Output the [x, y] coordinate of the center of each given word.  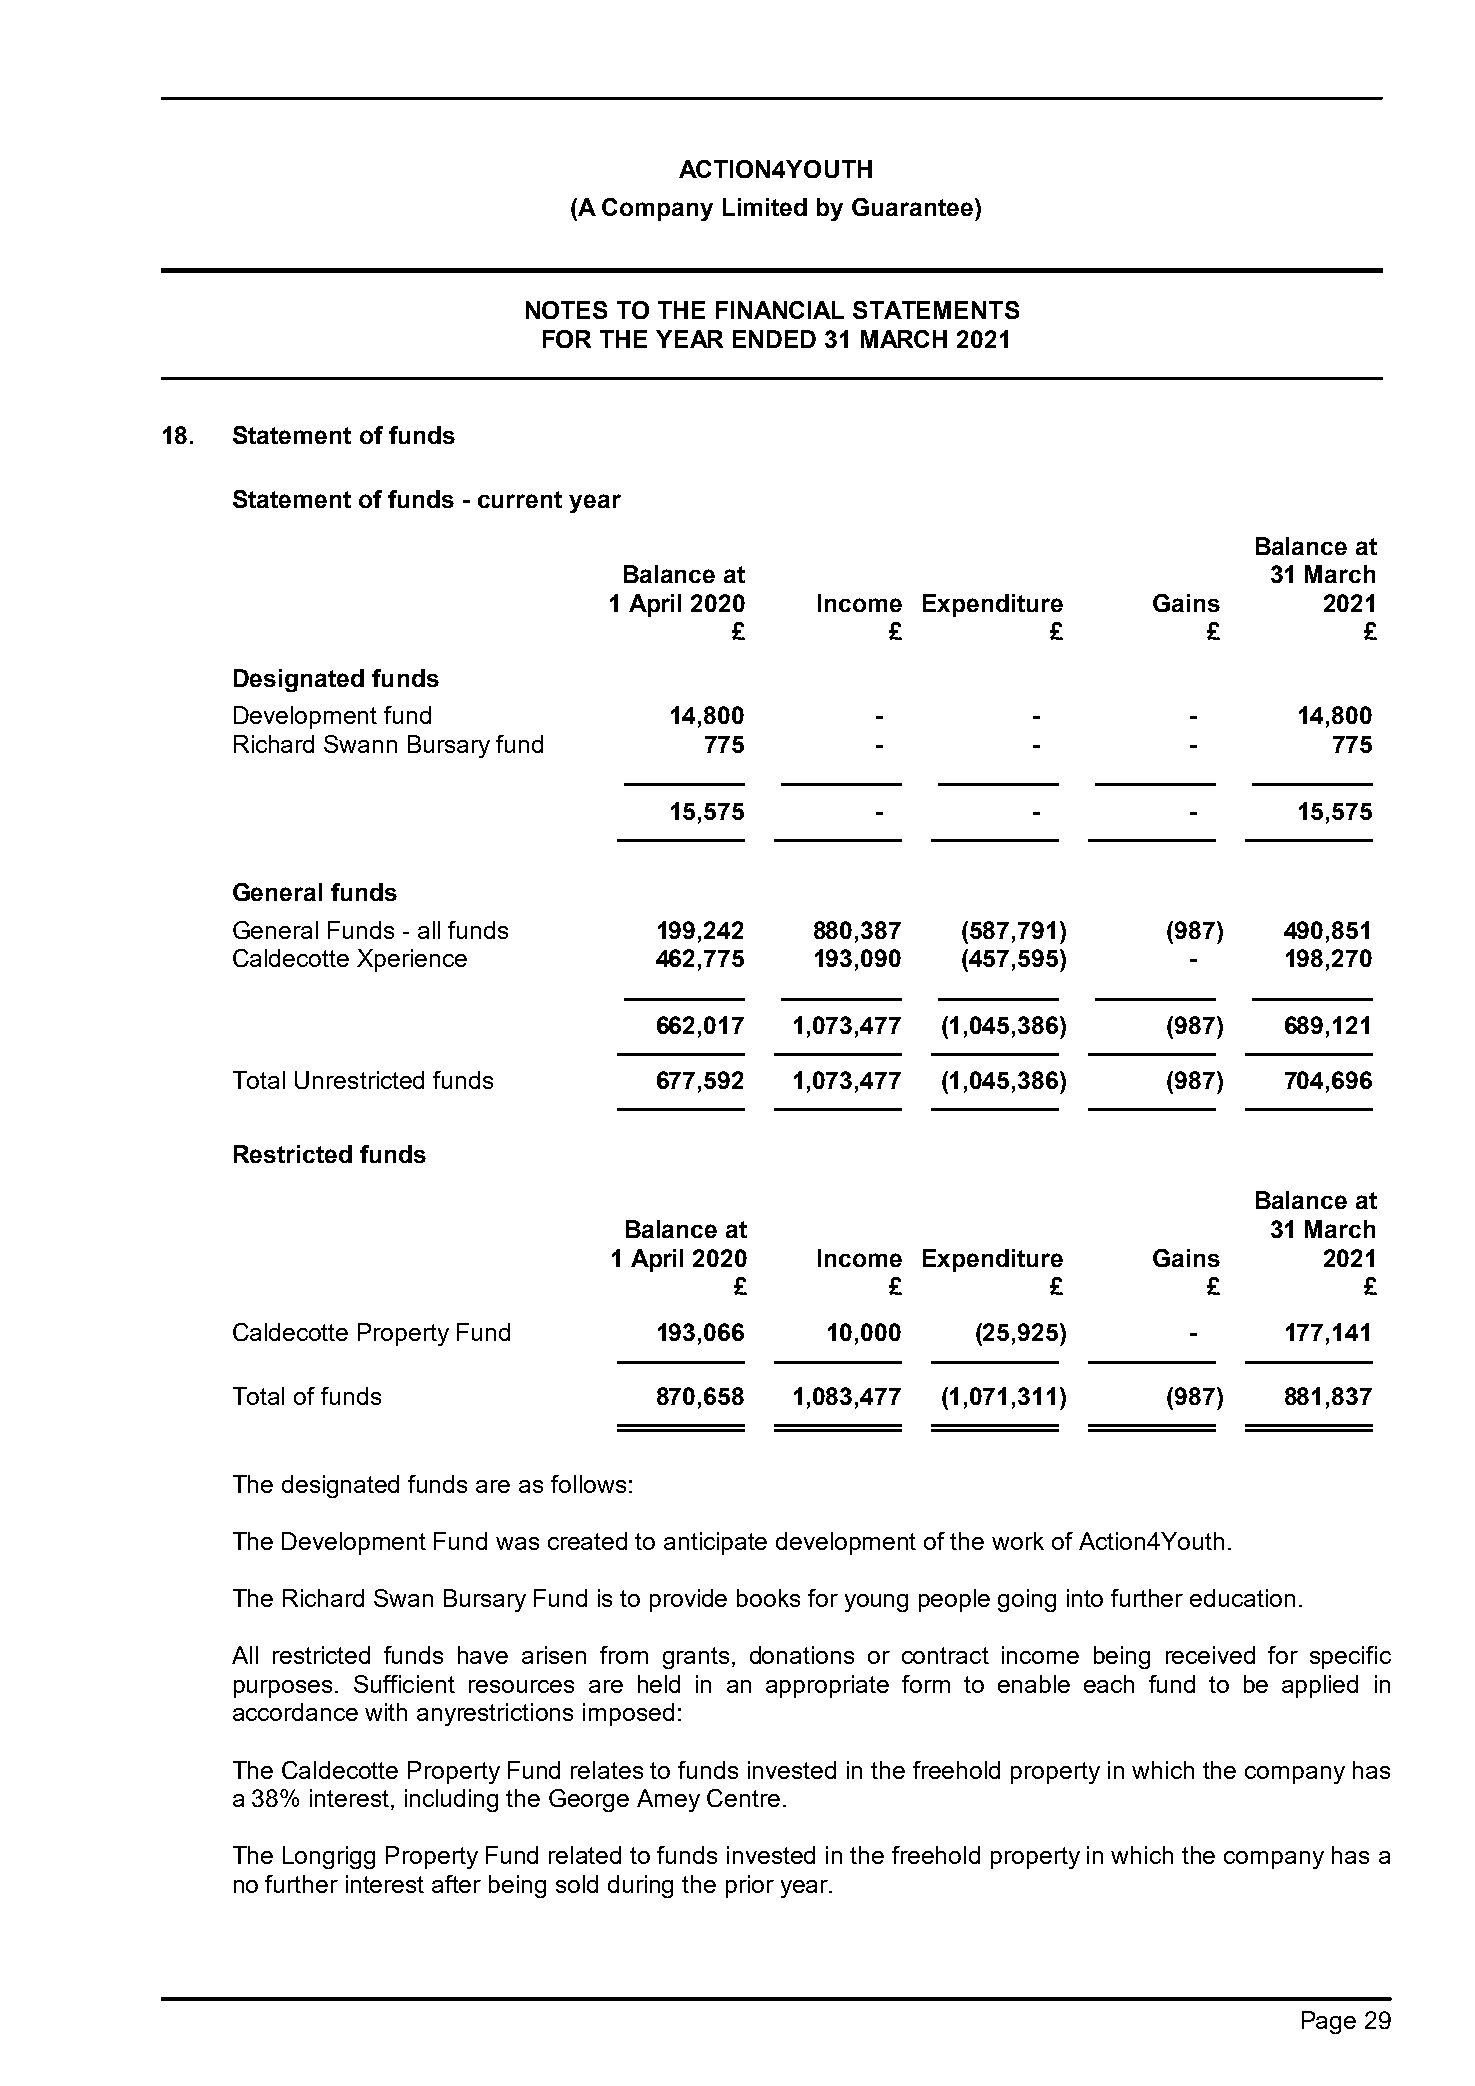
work [1018, 1541]
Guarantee [912, 207]
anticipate [715, 1543]
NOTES [566, 310]
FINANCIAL [780, 310]
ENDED [774, 339]
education [1242, 1598]
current [520, 499]
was [517, 1543]
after [456, 1884]
